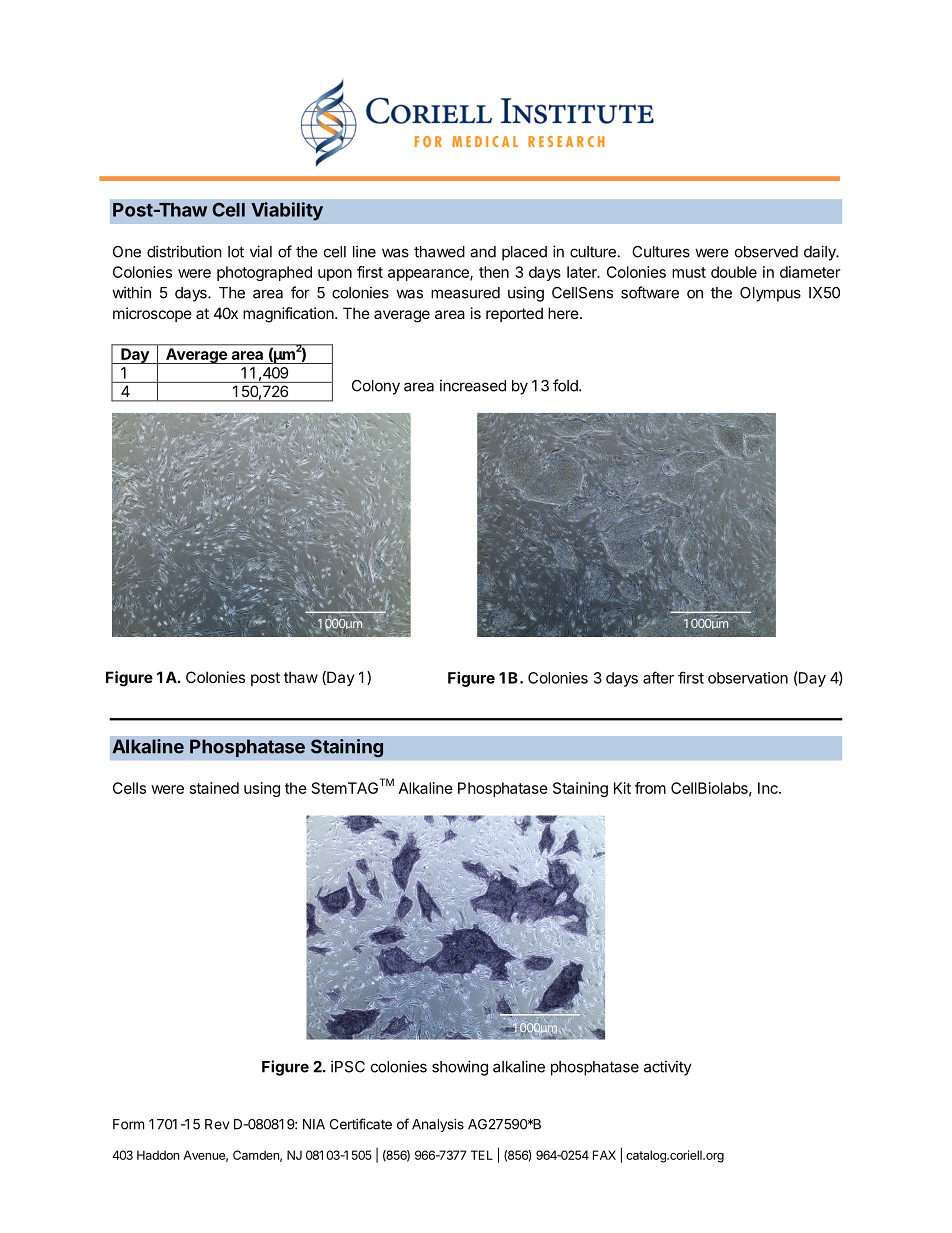  Describe the element at coordinates (214, 788) in the screenshot. I see `stained` at that location.
